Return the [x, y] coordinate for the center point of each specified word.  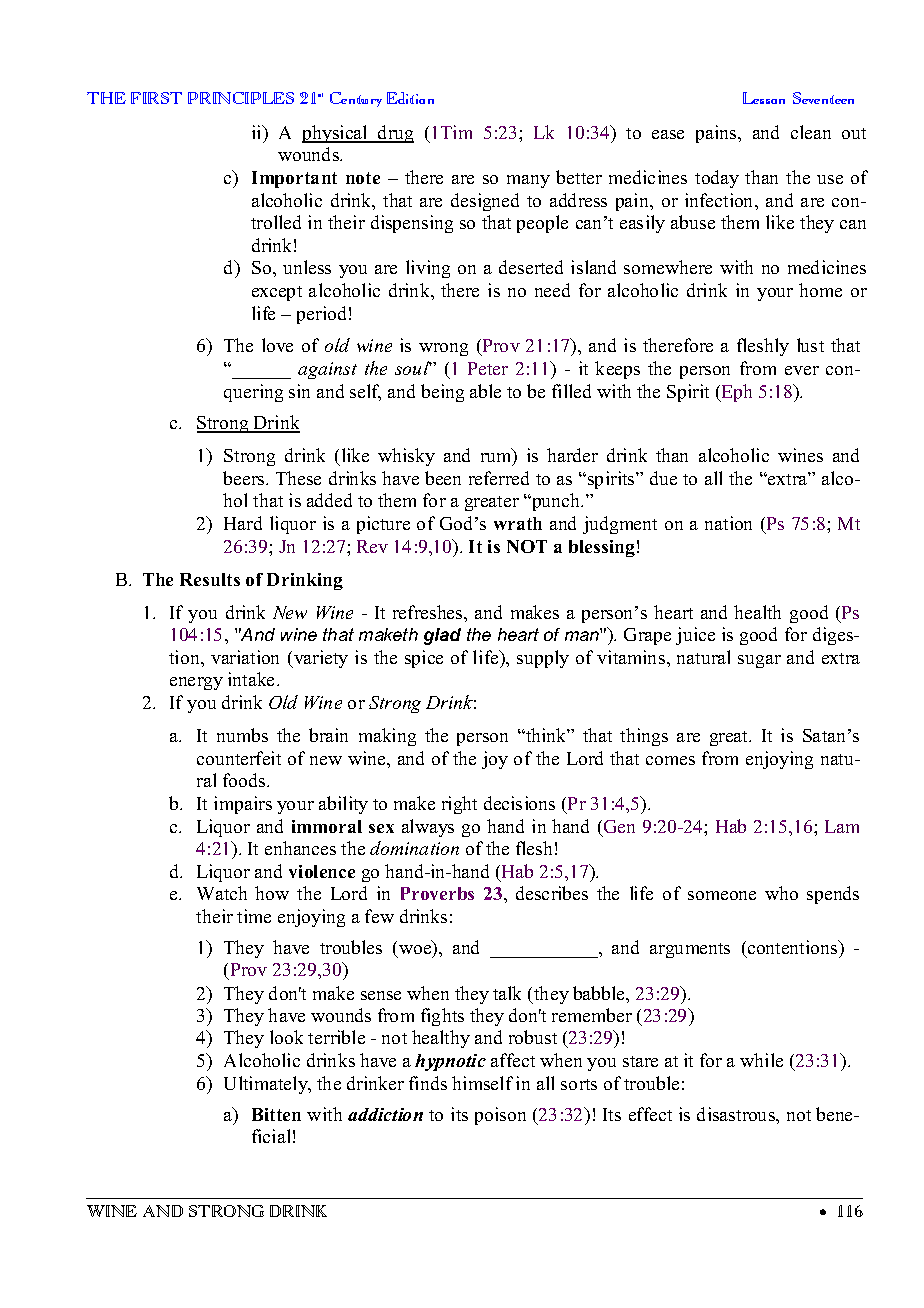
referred [499, 478]
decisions [519, 803]
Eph [736, 393]
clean [811, 132]
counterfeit [239, 758]
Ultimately [267, 1085]
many [528, 181]
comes [670, 760]
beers [245, 478]
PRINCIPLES [241, 98]
